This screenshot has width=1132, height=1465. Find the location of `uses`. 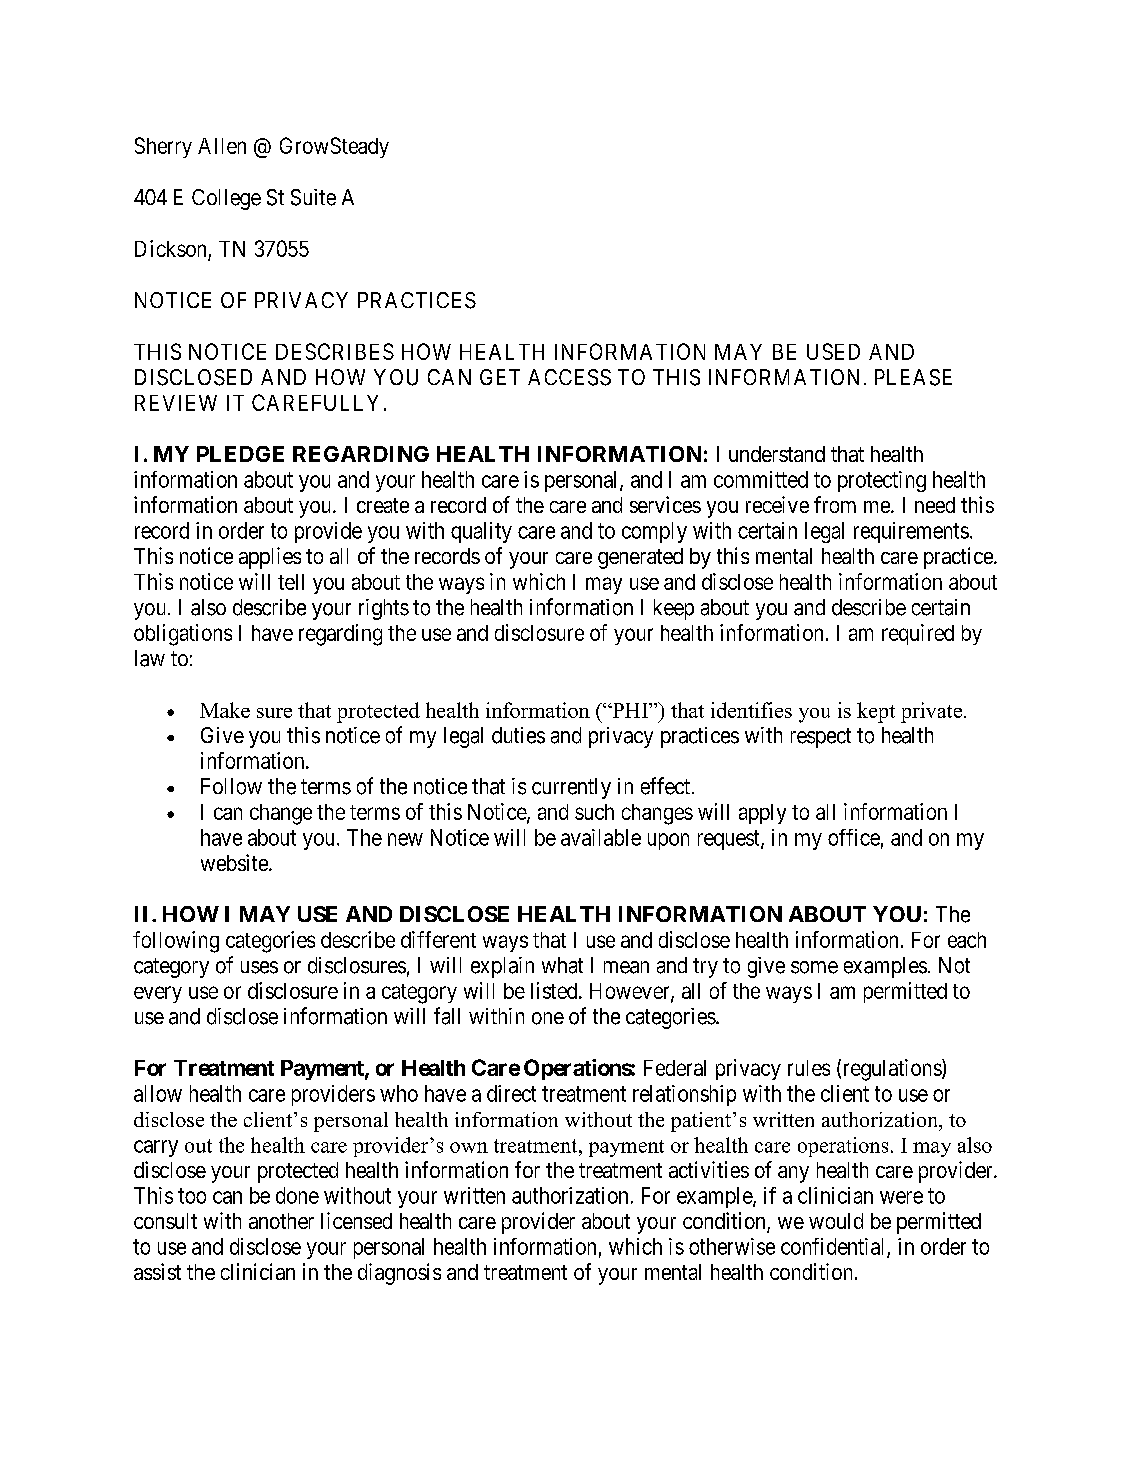

uses is located at coordinates (259, 967).
